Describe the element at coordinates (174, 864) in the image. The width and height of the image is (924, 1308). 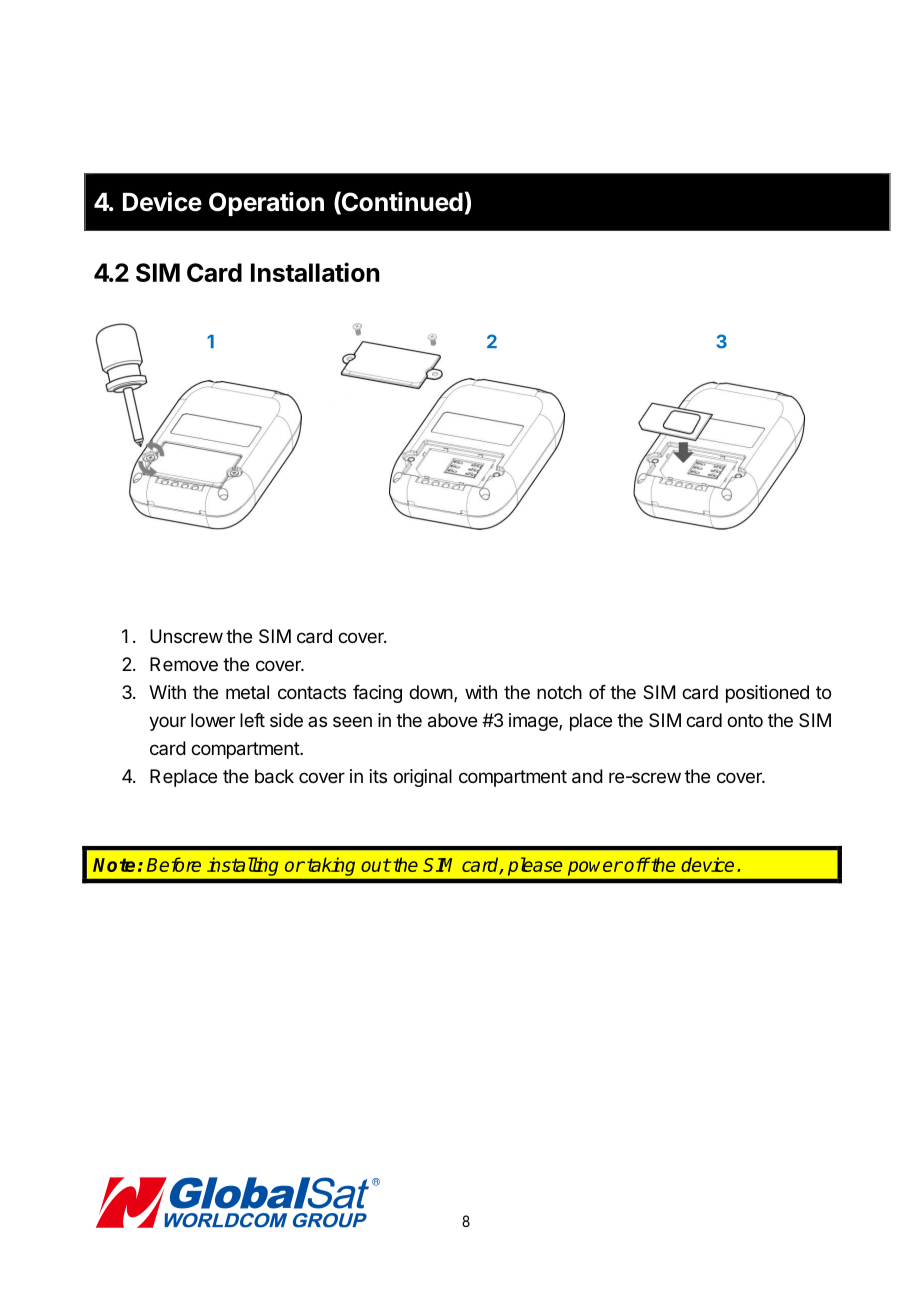
I see `Before` at that location.
